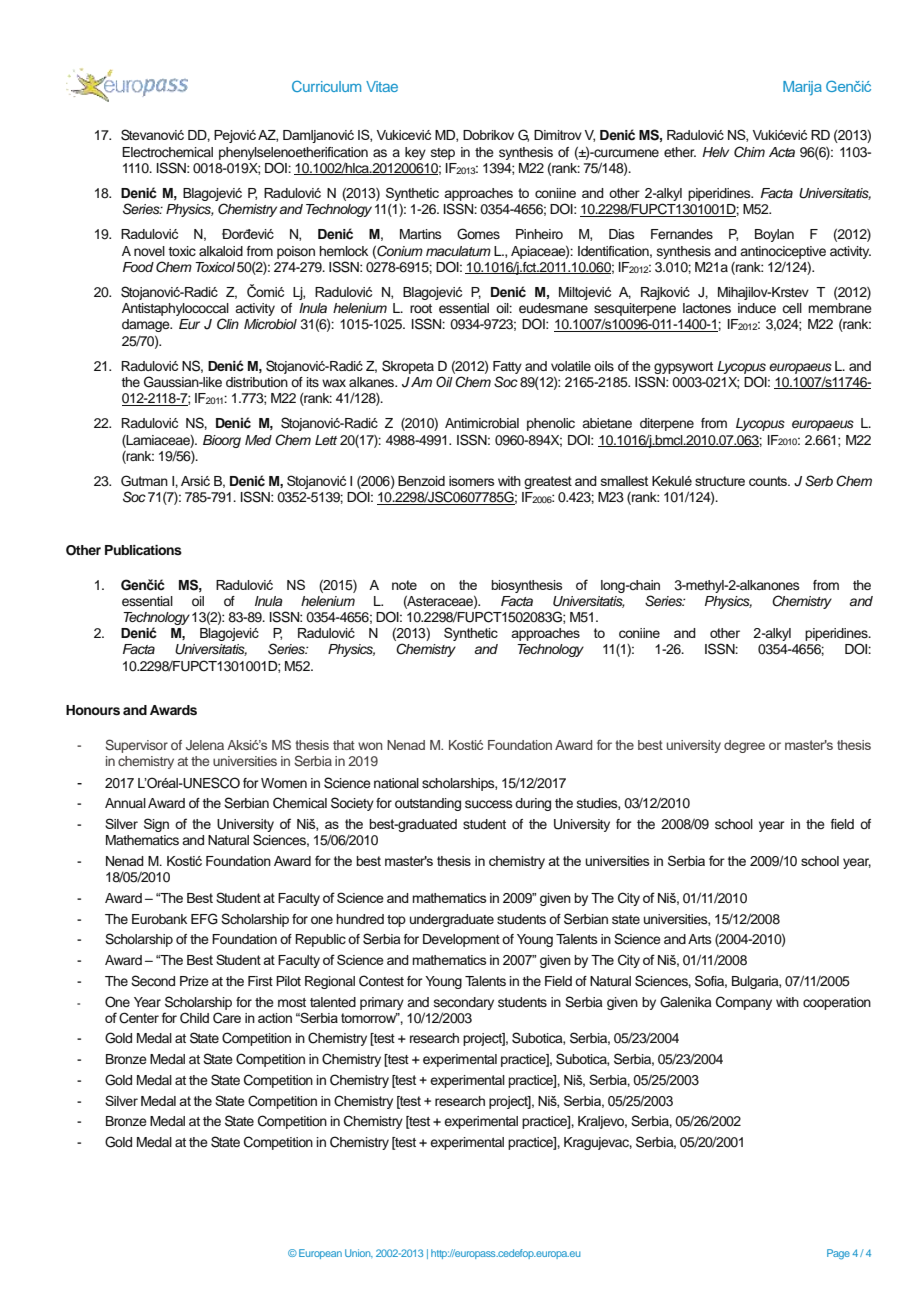 The image size is (924, 1308). Describe the element at coordinates (359, 1253) in the page. I see `Union` at that location.
